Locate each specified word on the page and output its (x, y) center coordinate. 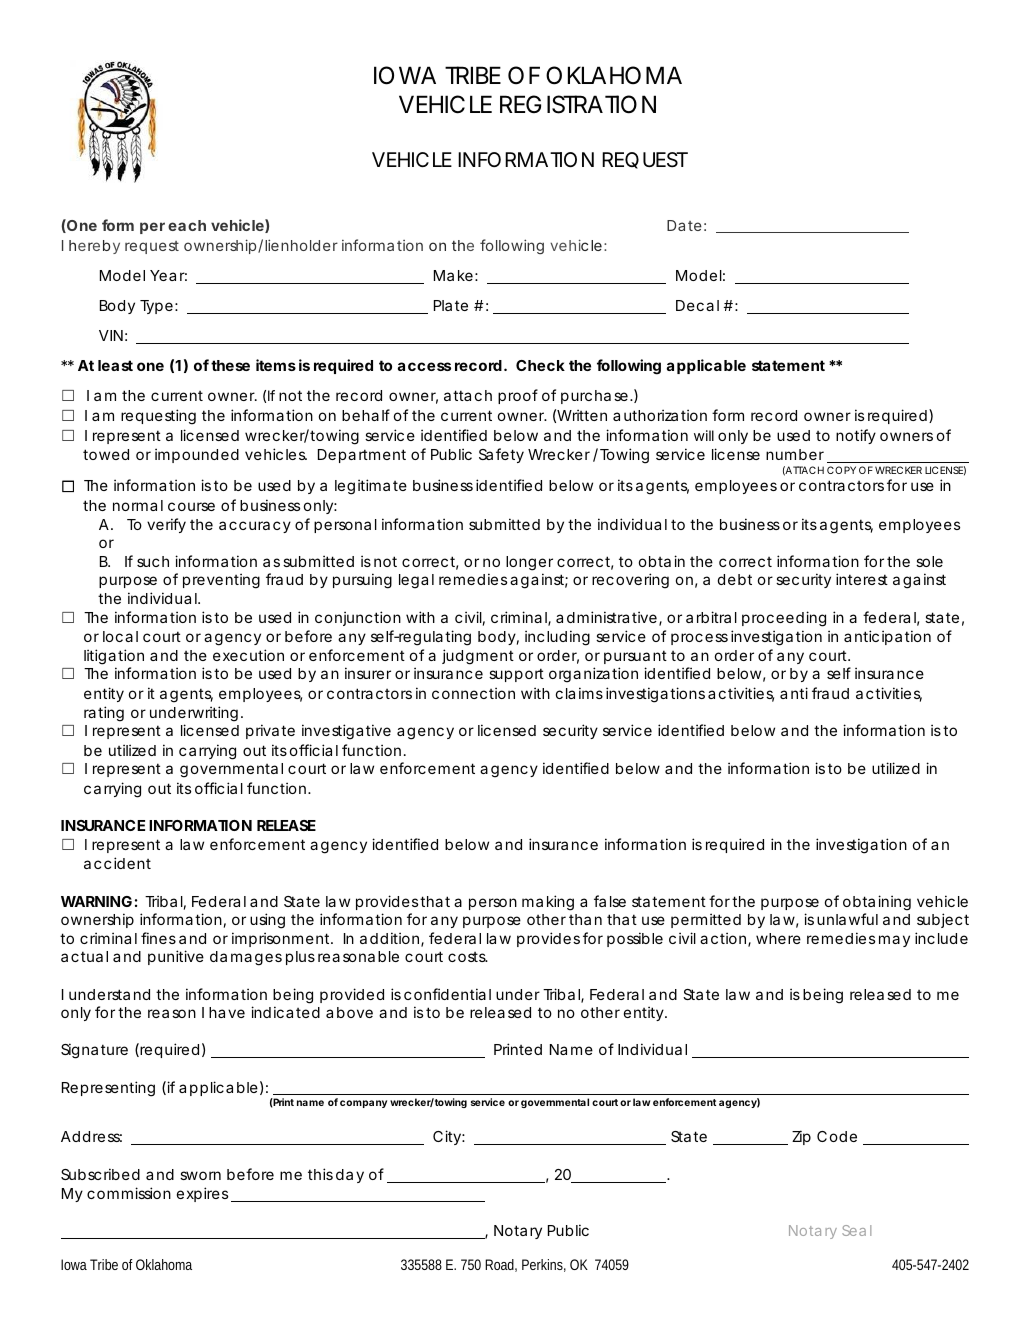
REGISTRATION (578, 104)
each (187, 225)
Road (501, 1265)
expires (204, 1194)
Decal (697, 305)
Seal (856, 1230)
